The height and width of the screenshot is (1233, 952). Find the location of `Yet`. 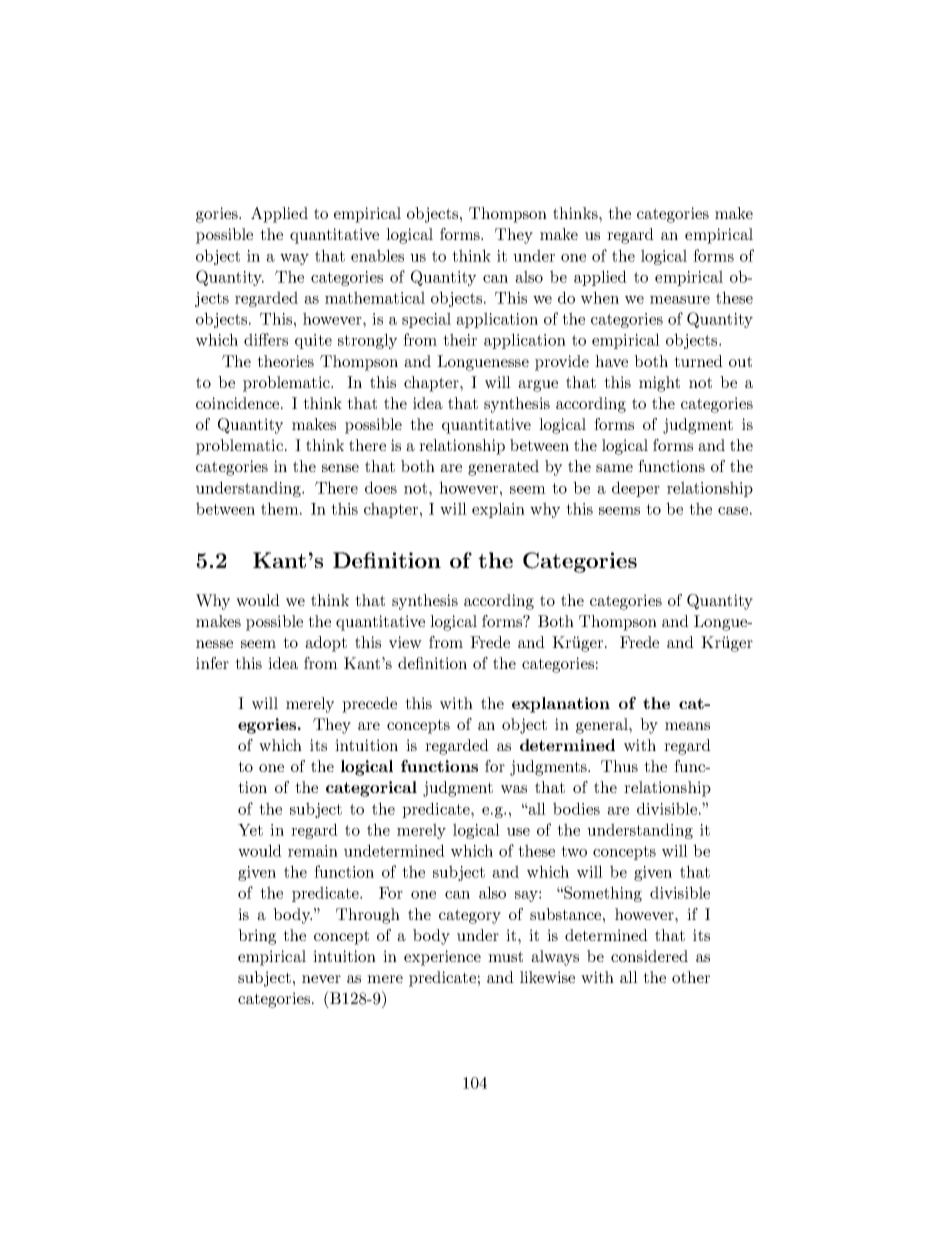

Yet is located at coordinates (250, 830).
